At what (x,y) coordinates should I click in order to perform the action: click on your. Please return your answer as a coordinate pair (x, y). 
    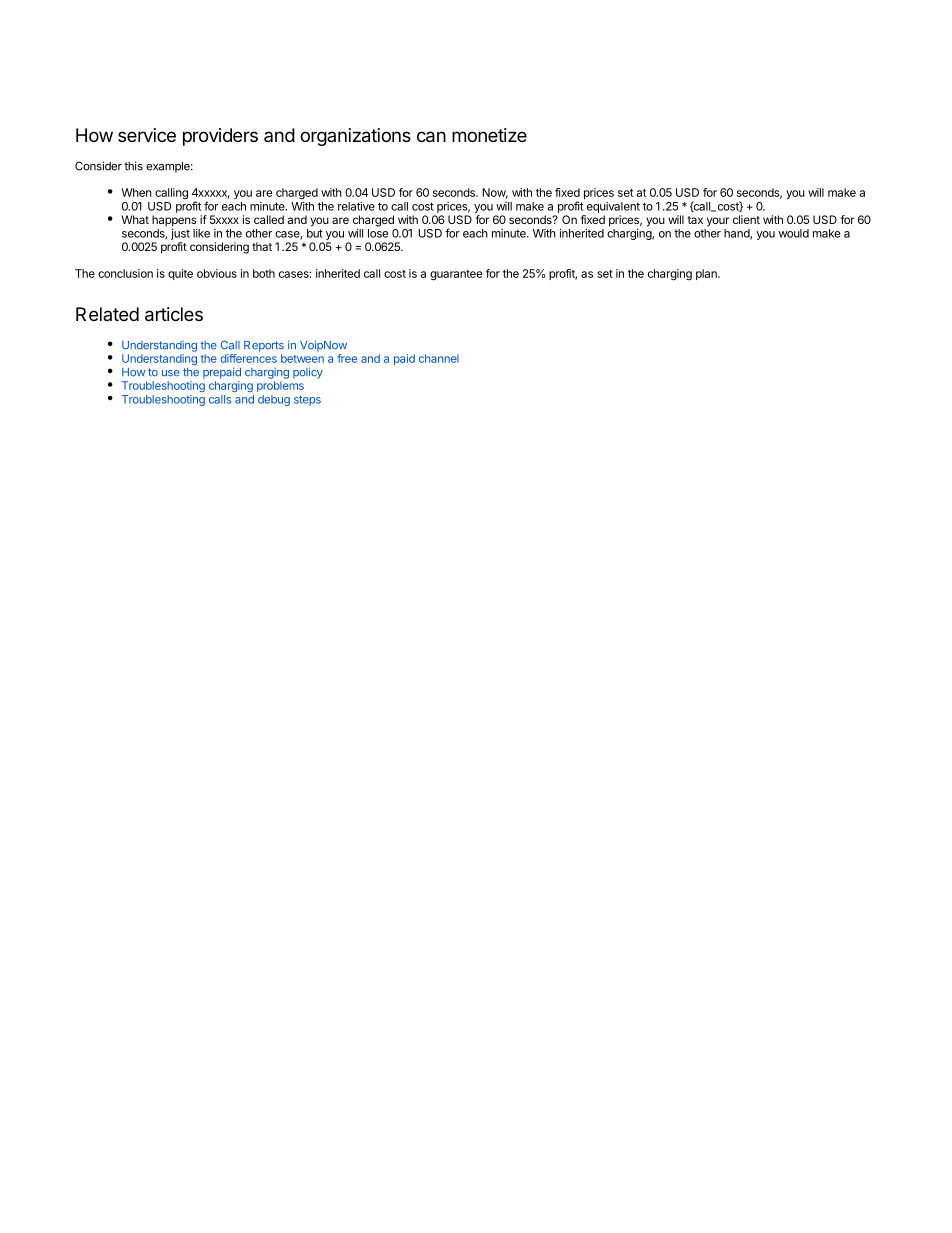
    Looking at the image, I should click on (718, 222).
